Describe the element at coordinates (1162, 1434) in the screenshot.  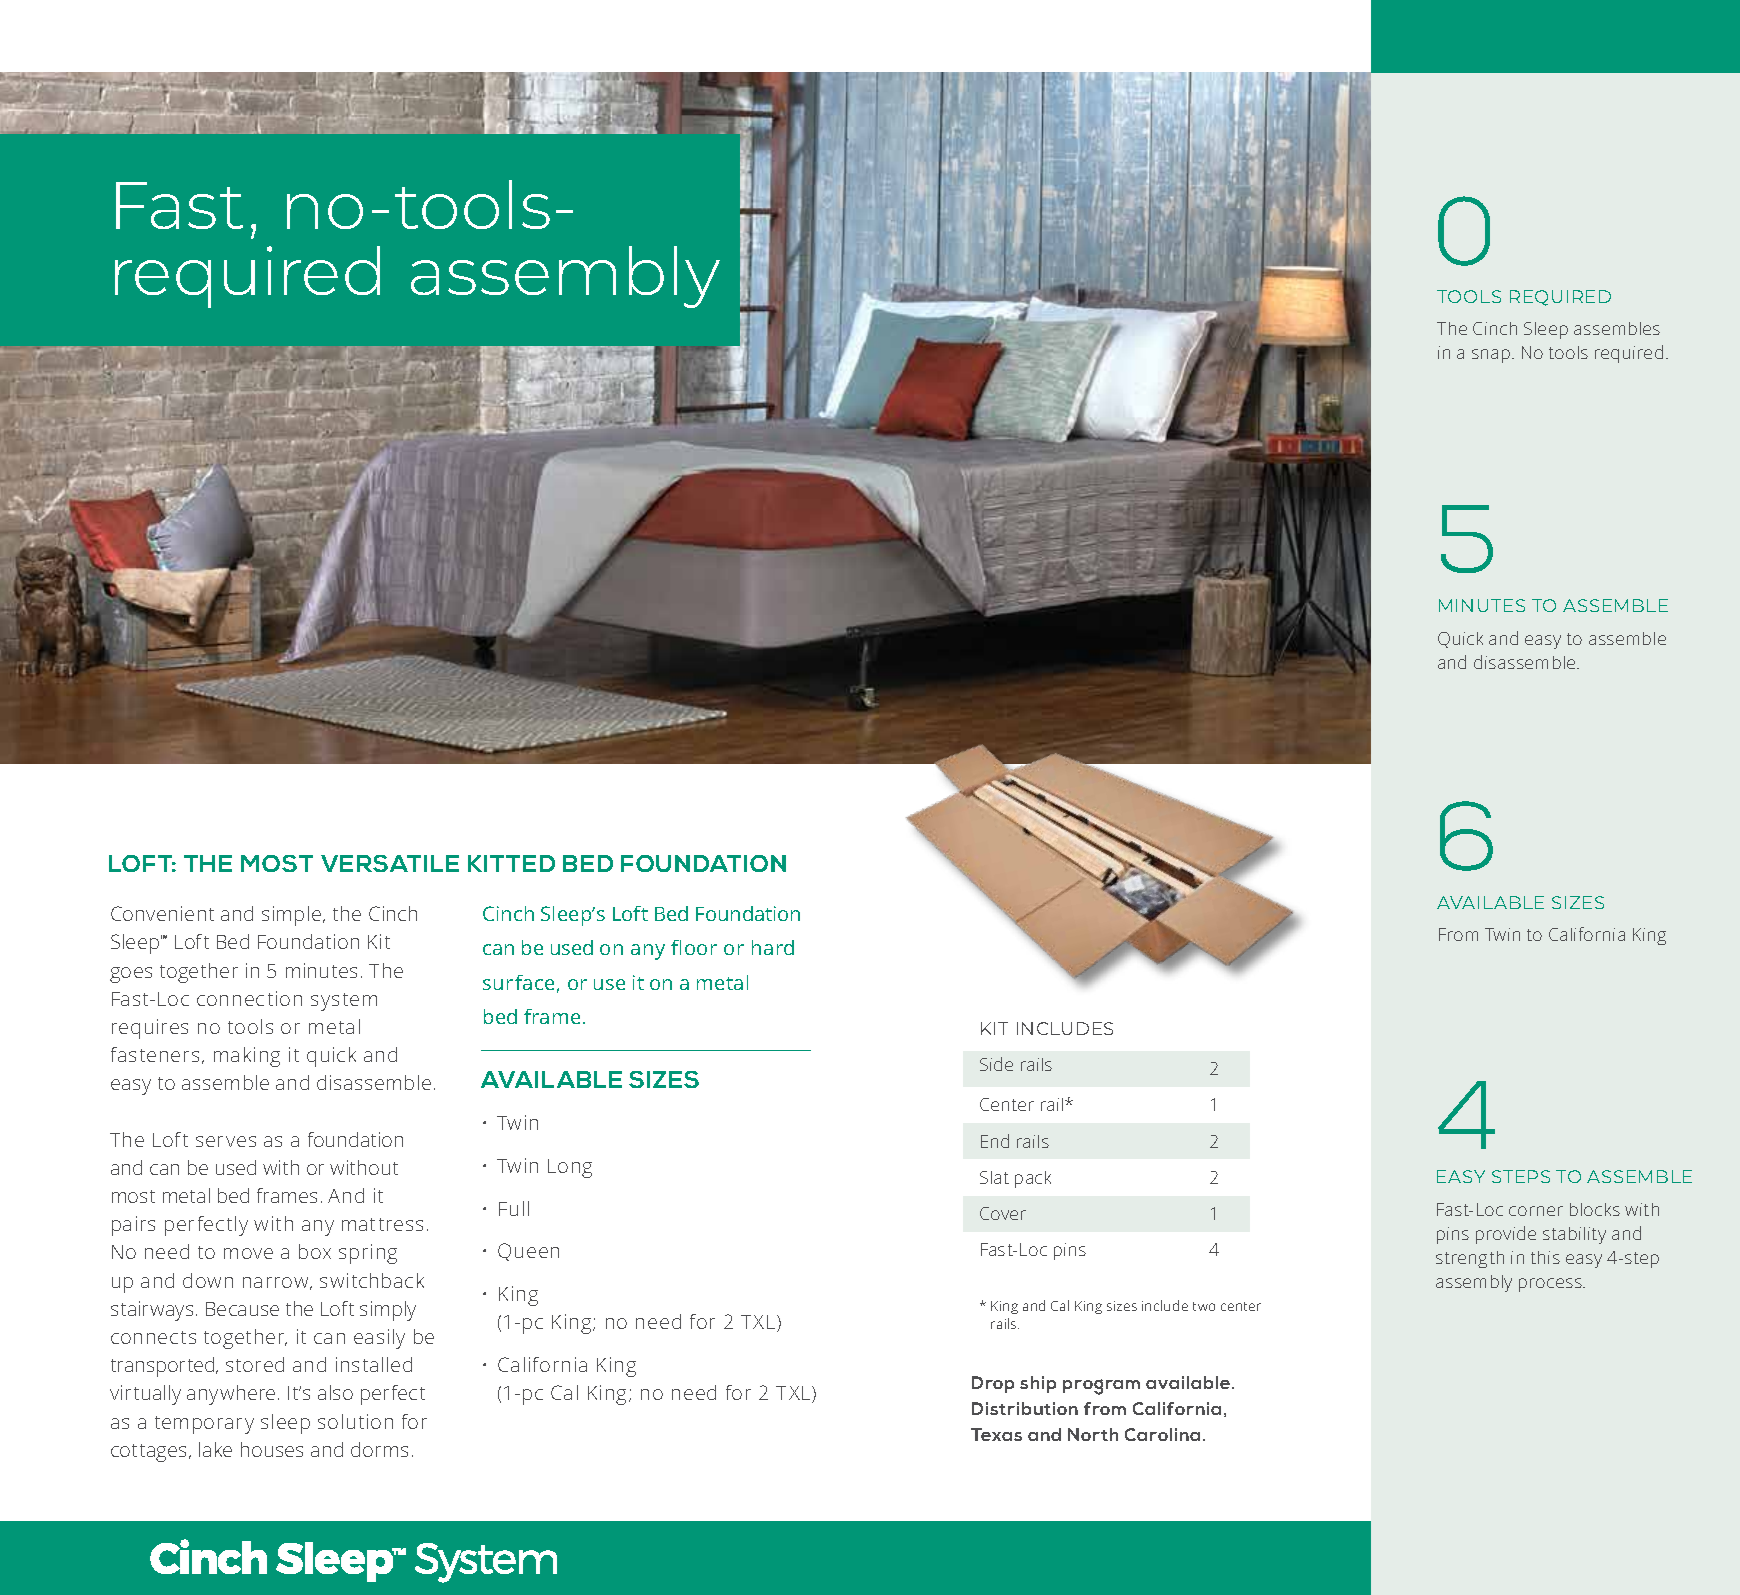
I see `Carolina` at that location.
